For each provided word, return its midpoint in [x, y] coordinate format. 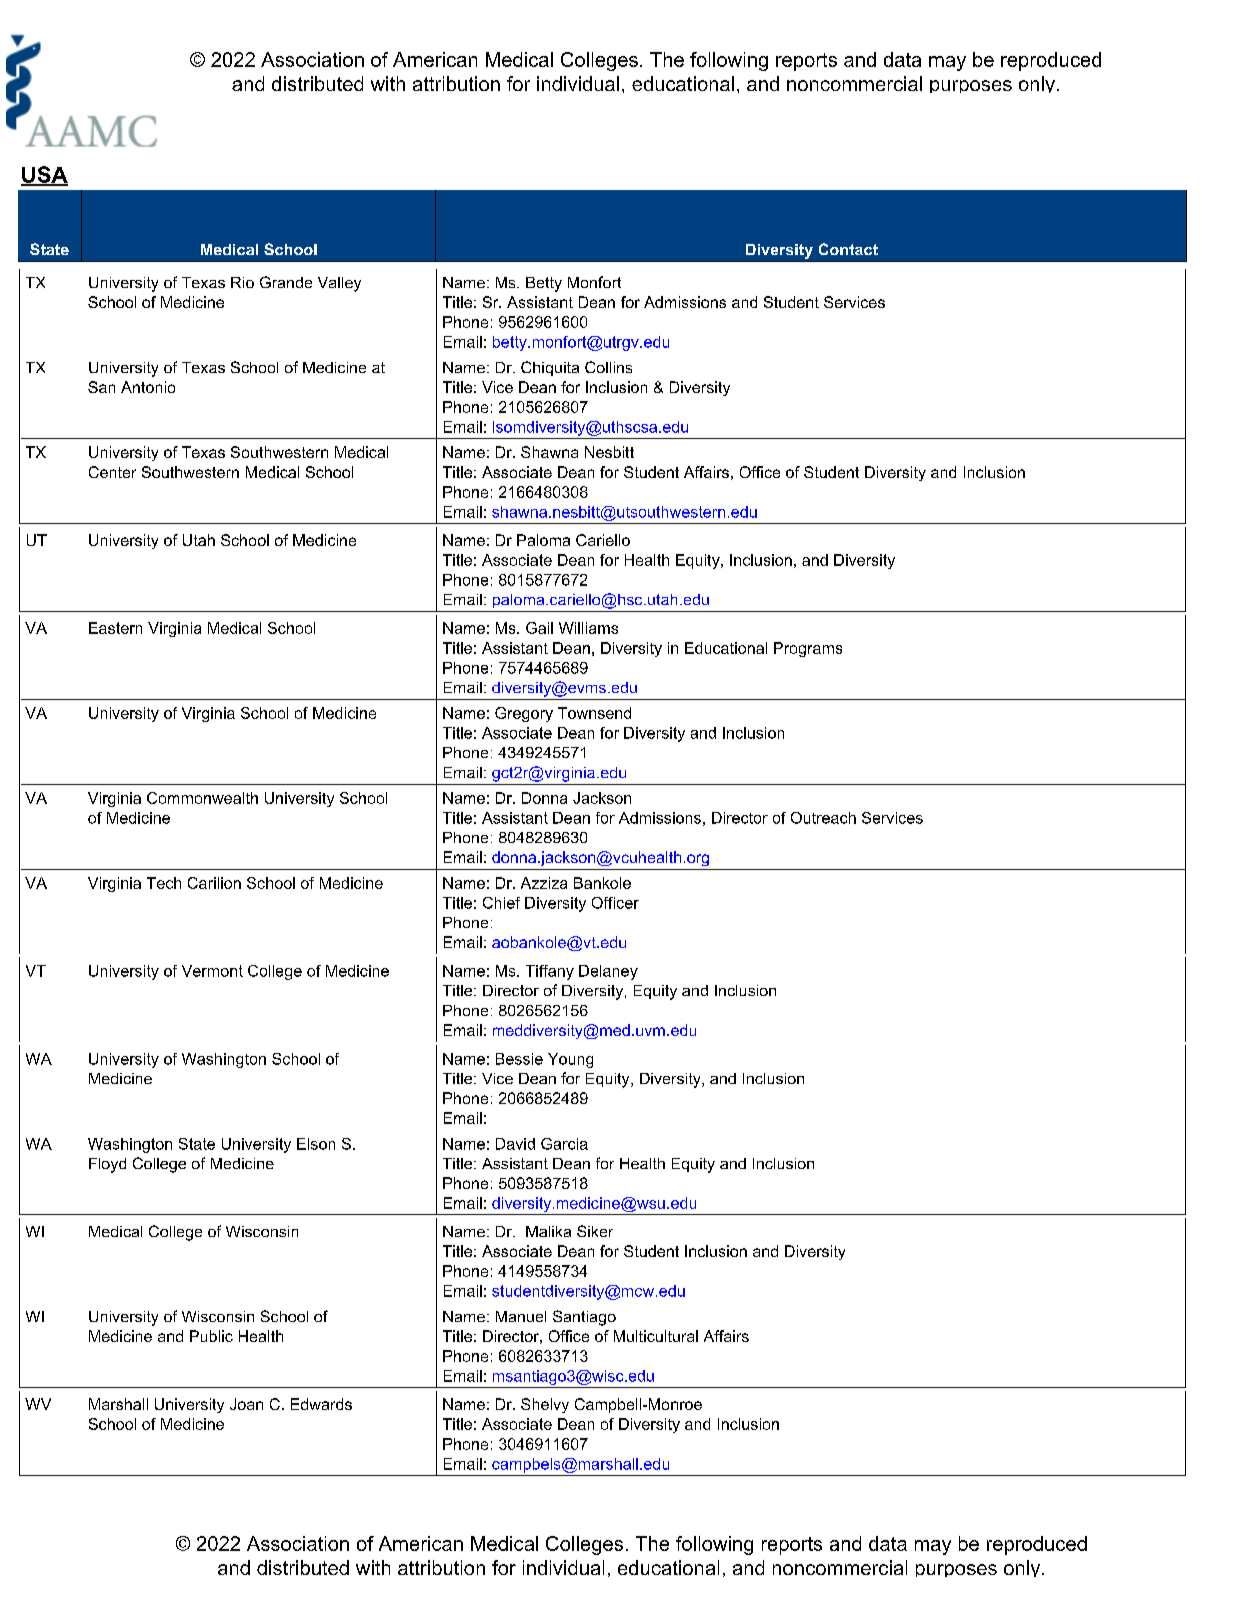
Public [211, 1336]
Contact [848, 249]
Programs [808, 649]
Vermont [212, 971]
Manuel [521, 1316]
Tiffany [550, 972]
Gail [539, 628]
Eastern [115, 628]
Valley [339, 284]
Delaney [608, 972]
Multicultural [656, 1336]
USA [44, 175]
